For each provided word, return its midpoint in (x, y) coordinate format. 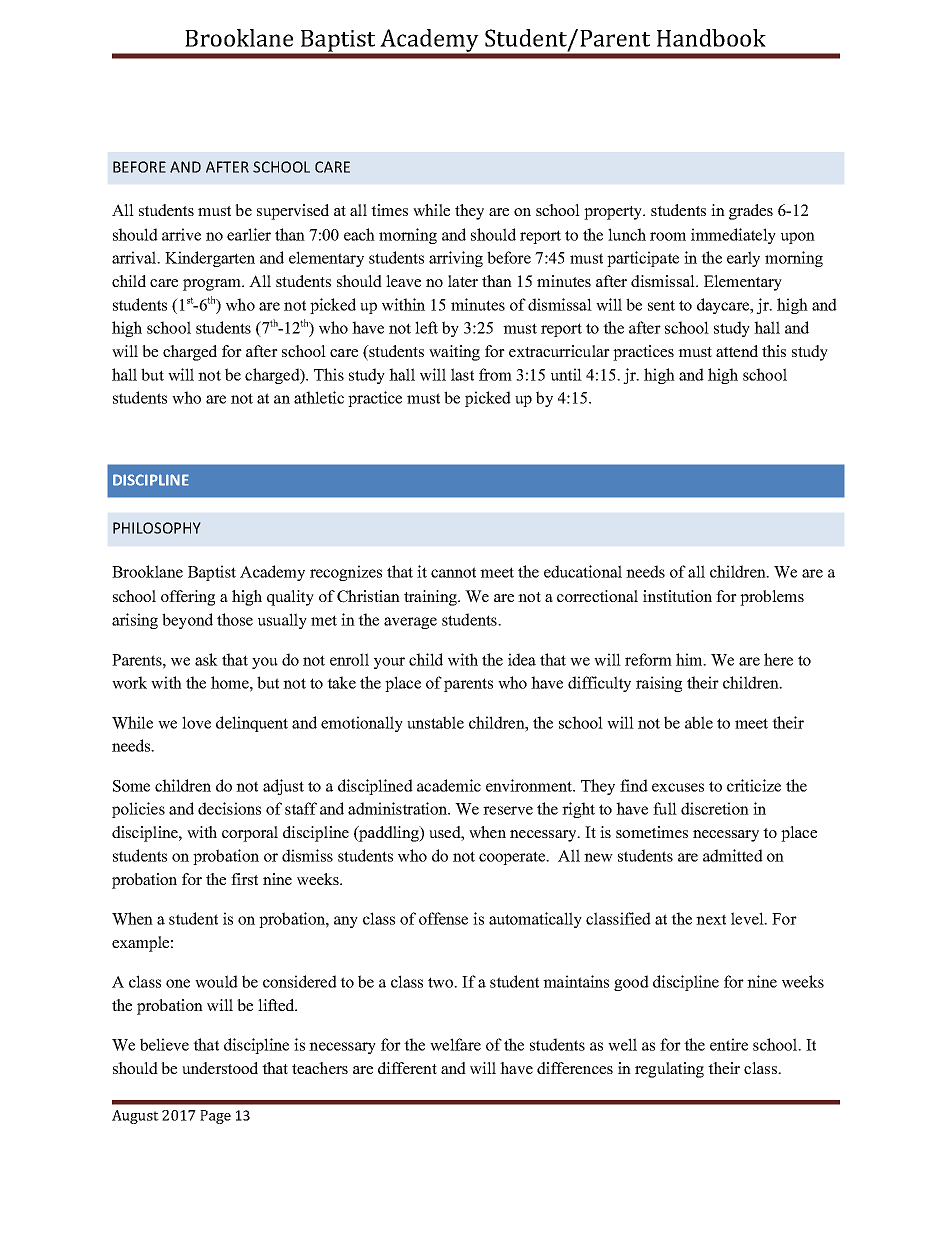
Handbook (711, 38)
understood (220, 1068)
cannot (453, 572)
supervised (293, 212)
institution (677, 596)
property (614, 213)
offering (188, 598)
